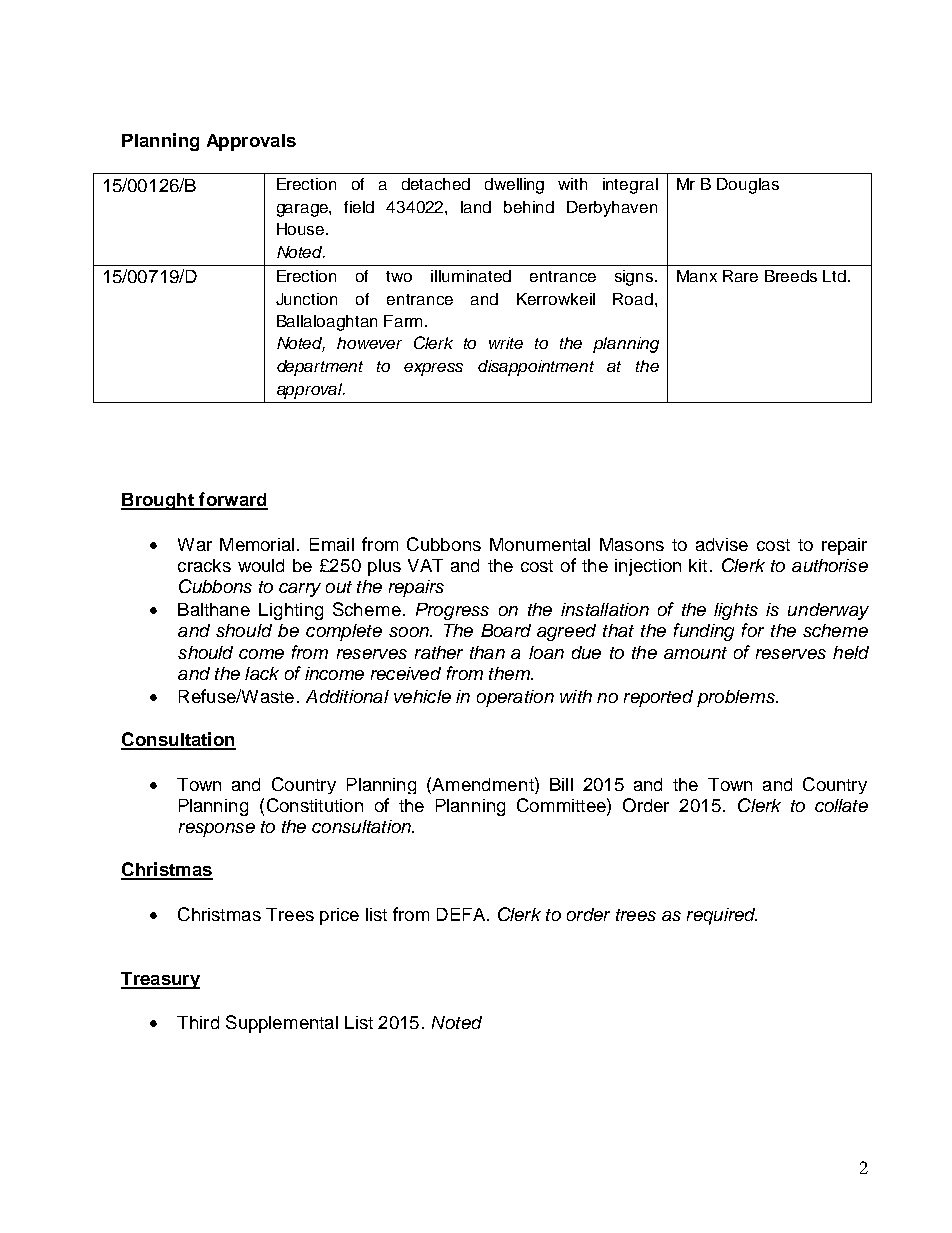  I want to click on lack, so click(262, 673).
